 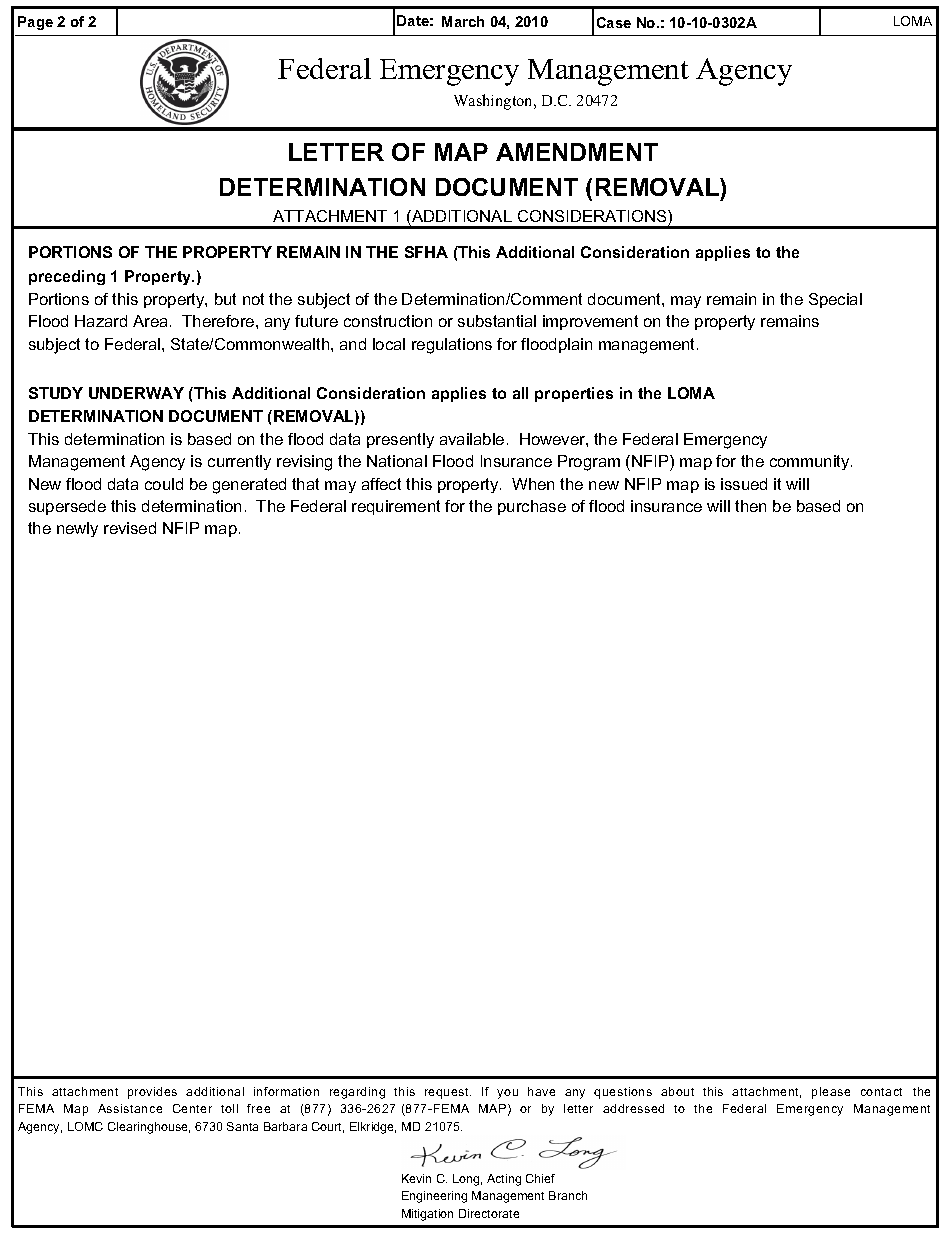 I want to click on then, so click(x=750, y=506).
